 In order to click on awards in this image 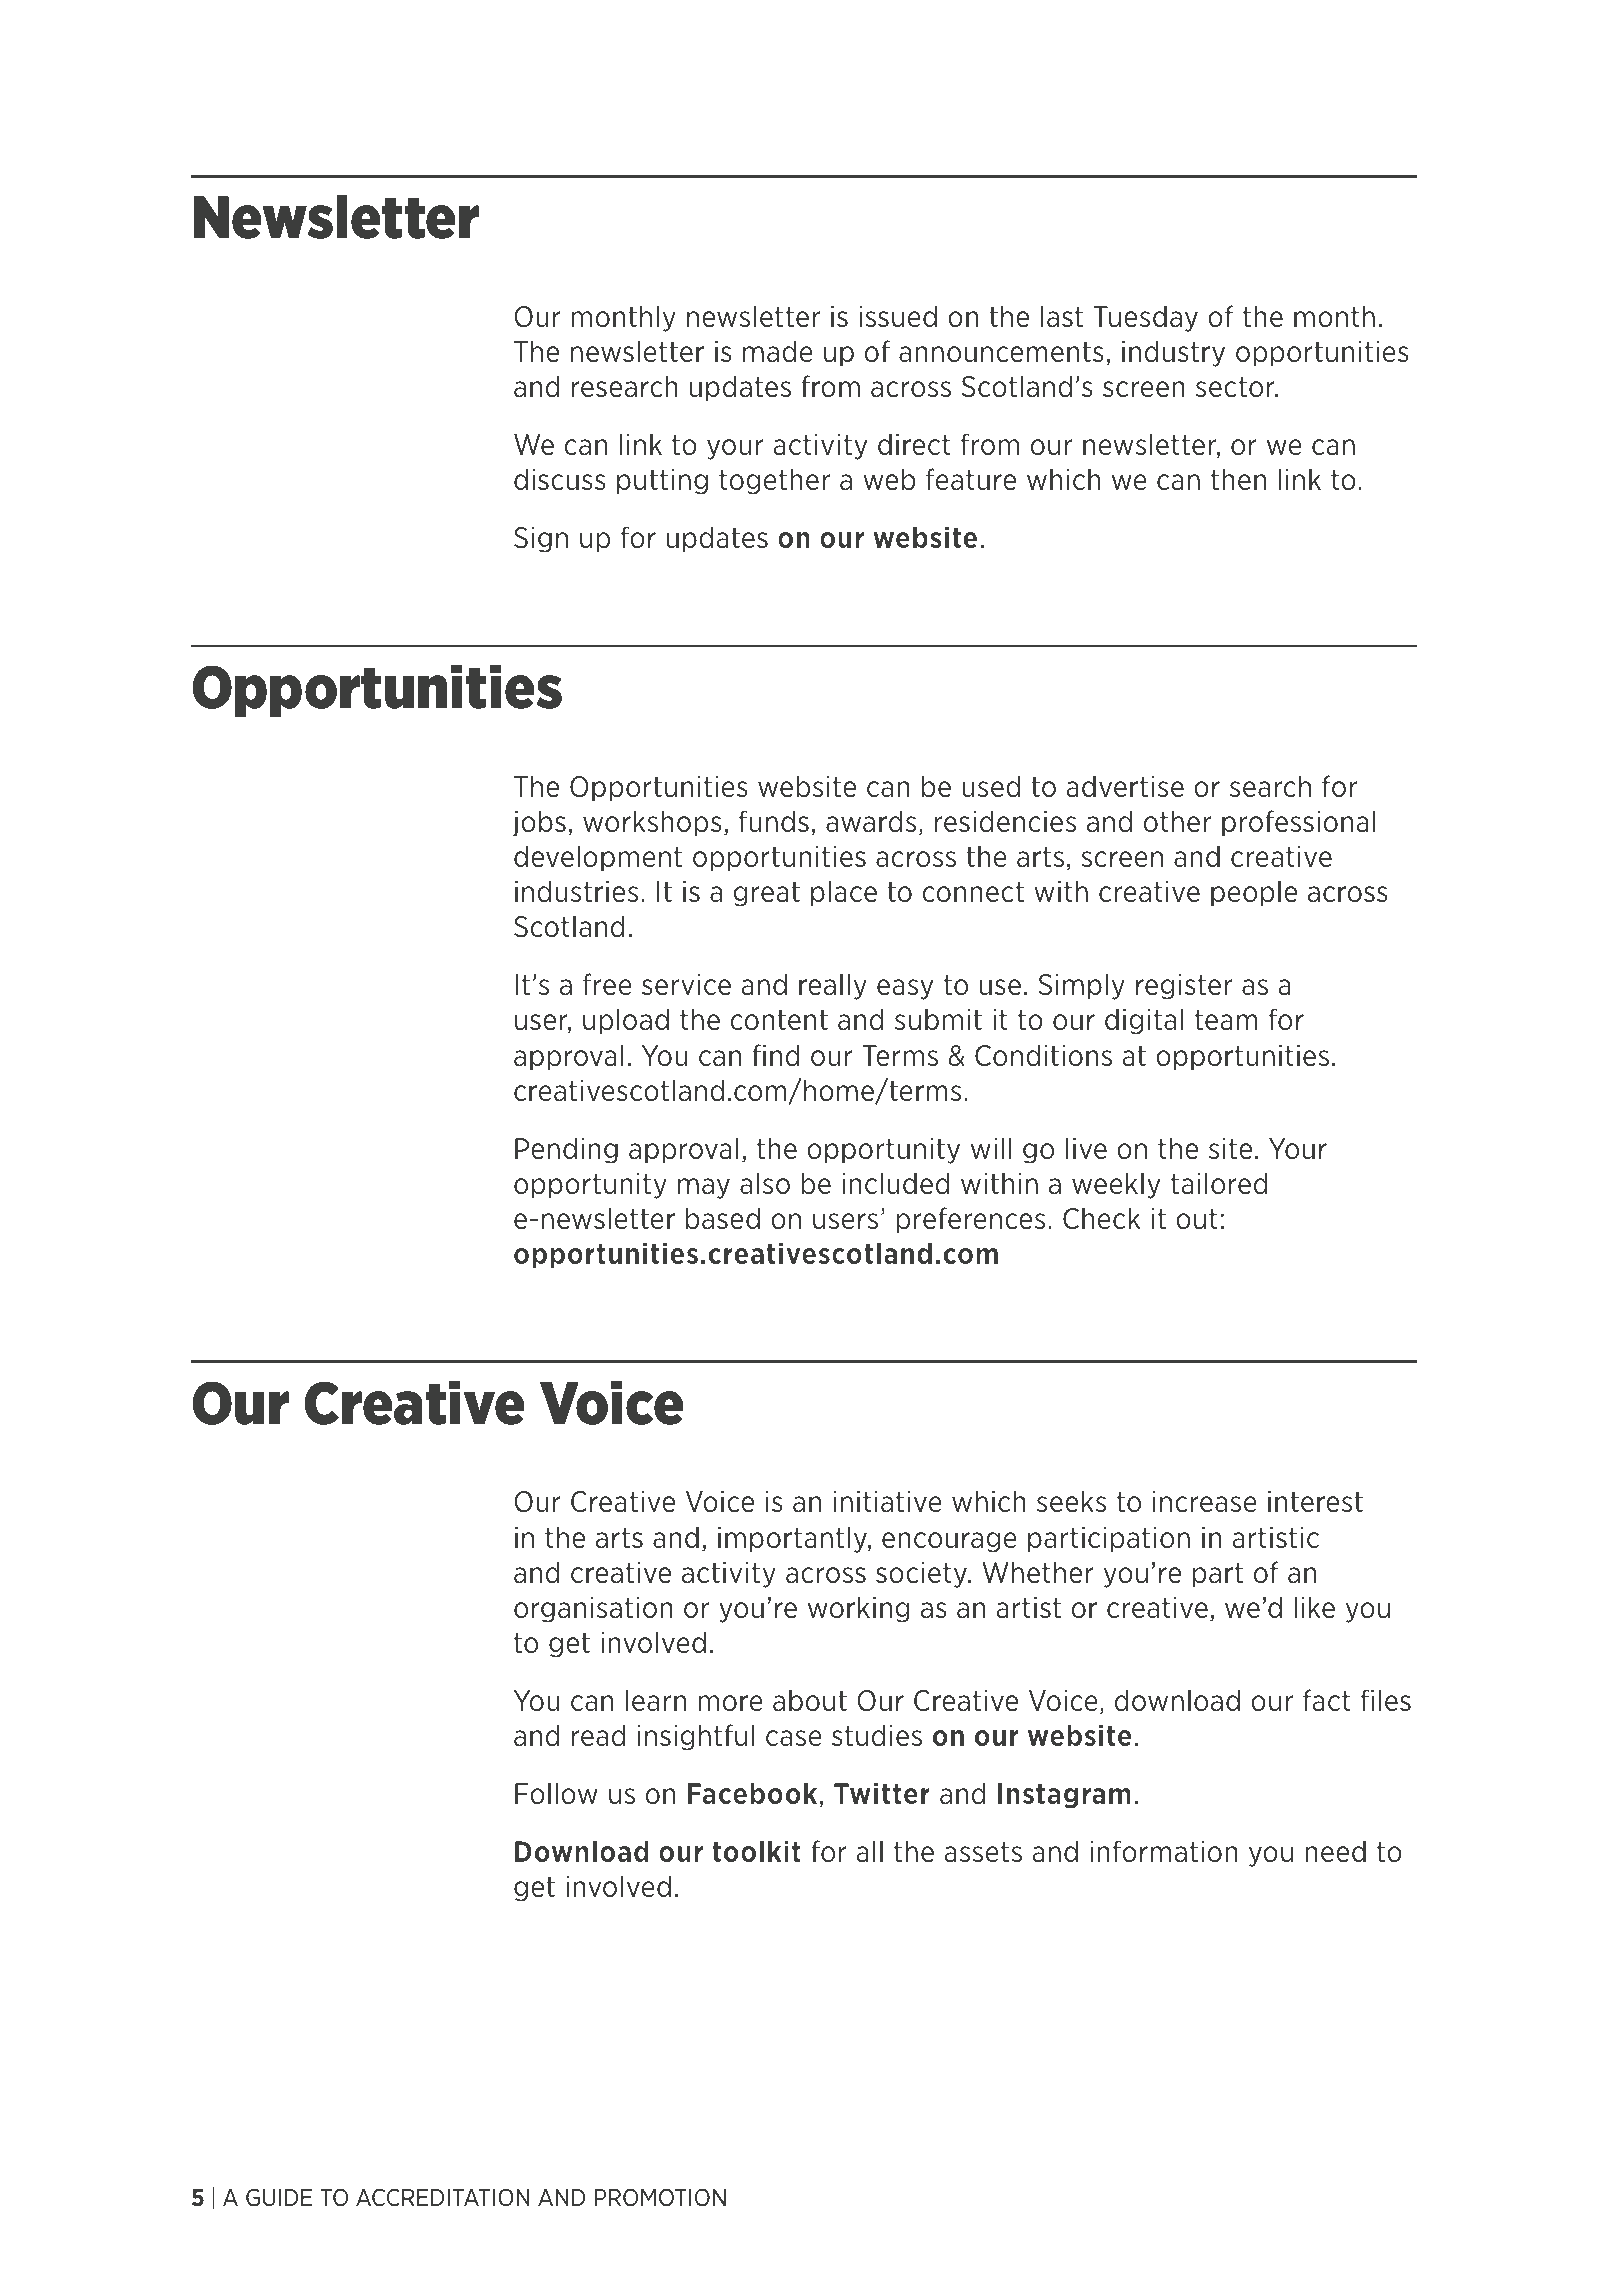, I will do `click(871, 821)`.
